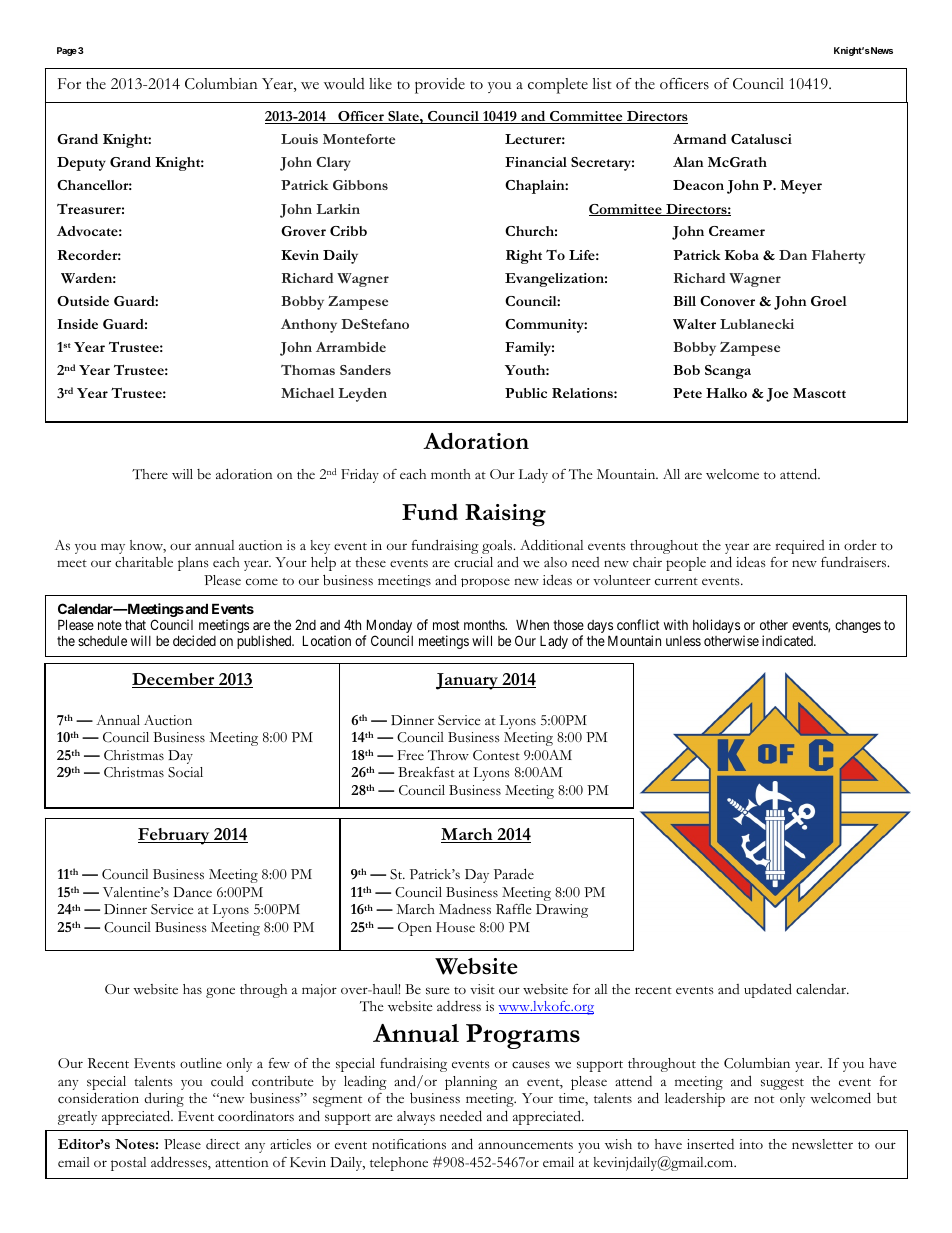 This screenshot has height=1233, width=952. I want to click on Armand, so click(700, 139).
